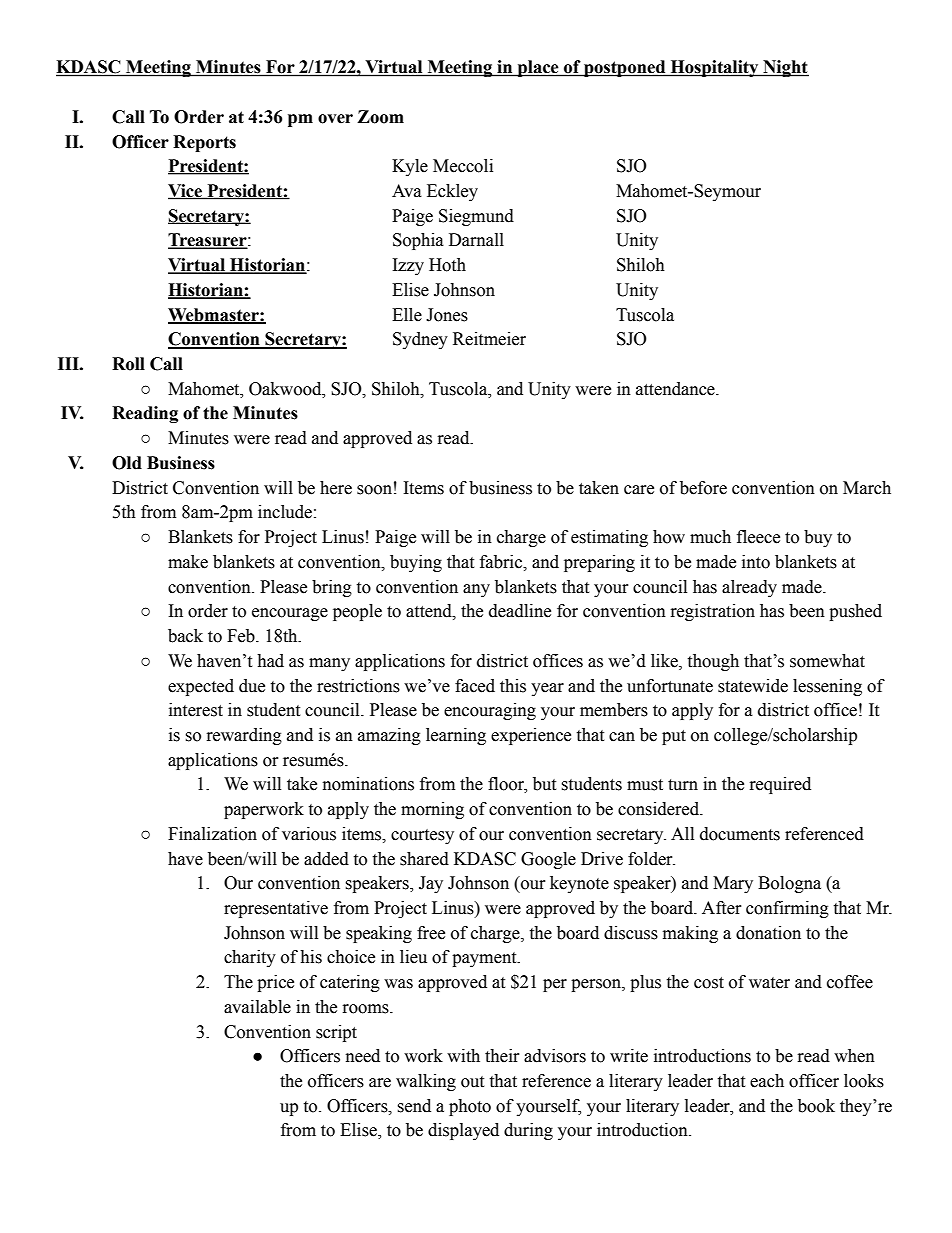 This image has width=952, height=1233. What do you see at coordinates (785, 68) in the image?
I see `Night` at bounding box center [785, 68].
